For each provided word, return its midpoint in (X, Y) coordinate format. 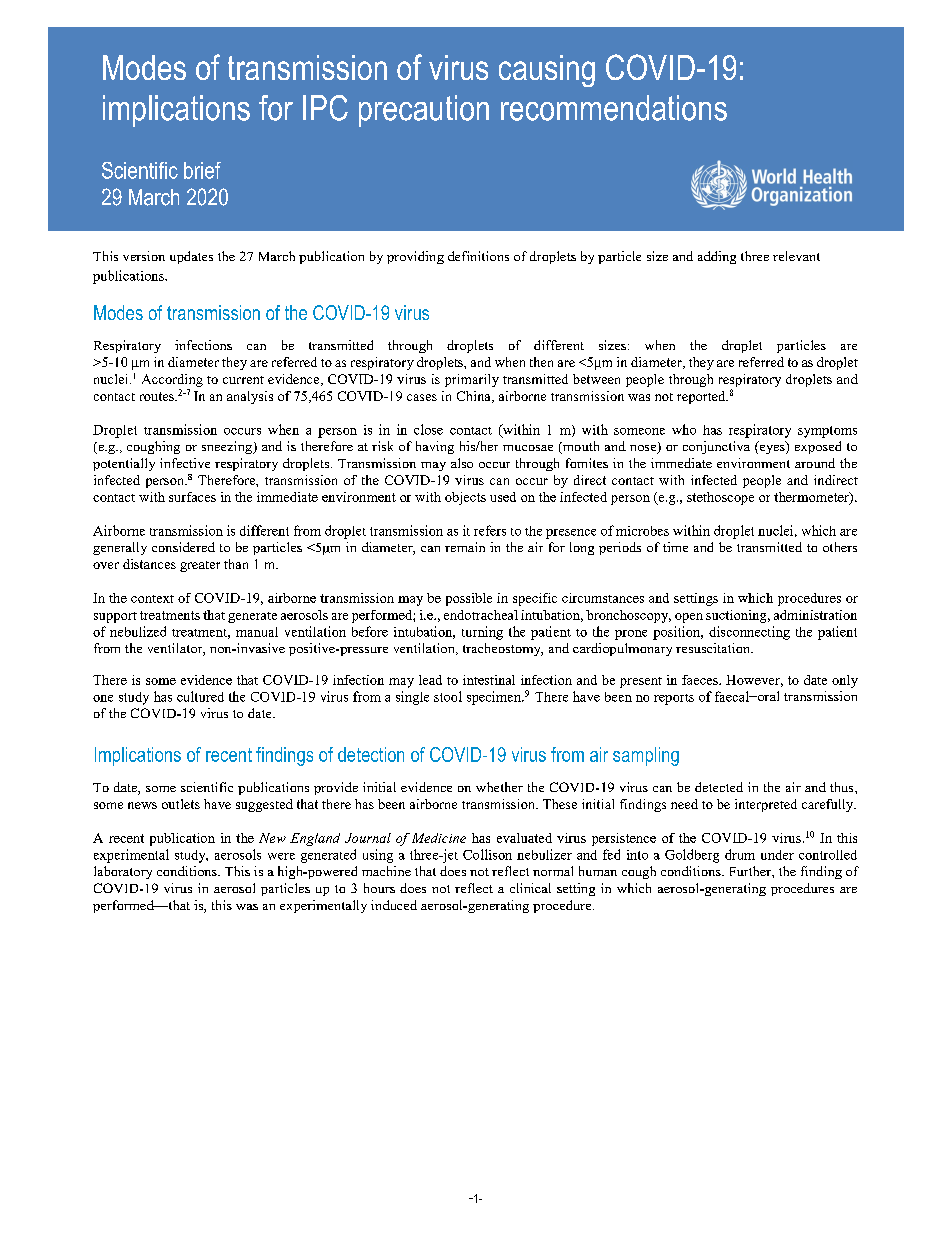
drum (740, 854)
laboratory (123, 872)
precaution (424, 111)
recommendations (614, 108)
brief (202, 170)
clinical (530, 888)
